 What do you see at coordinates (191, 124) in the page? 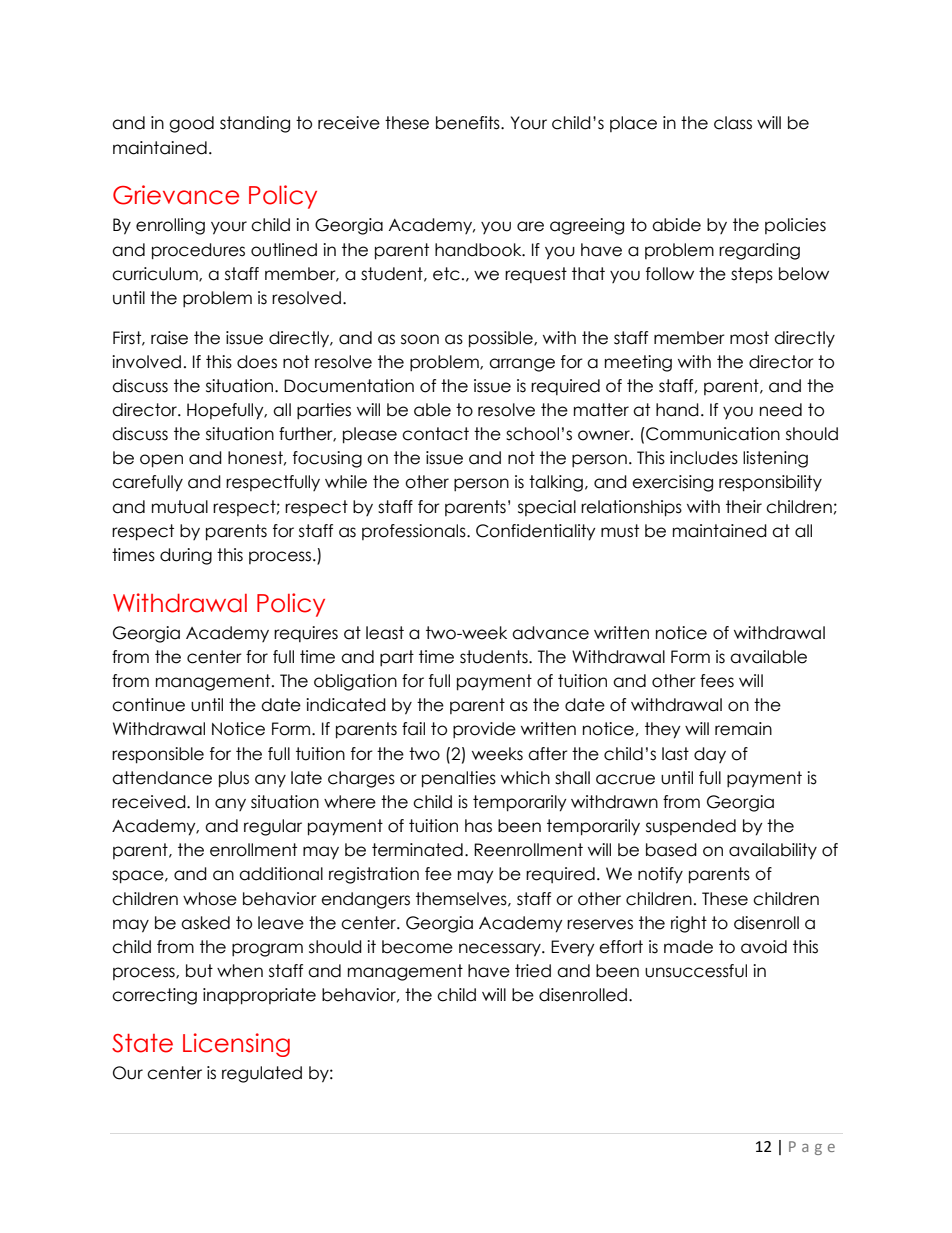
I see `good` at bounding box center [191, 124].
